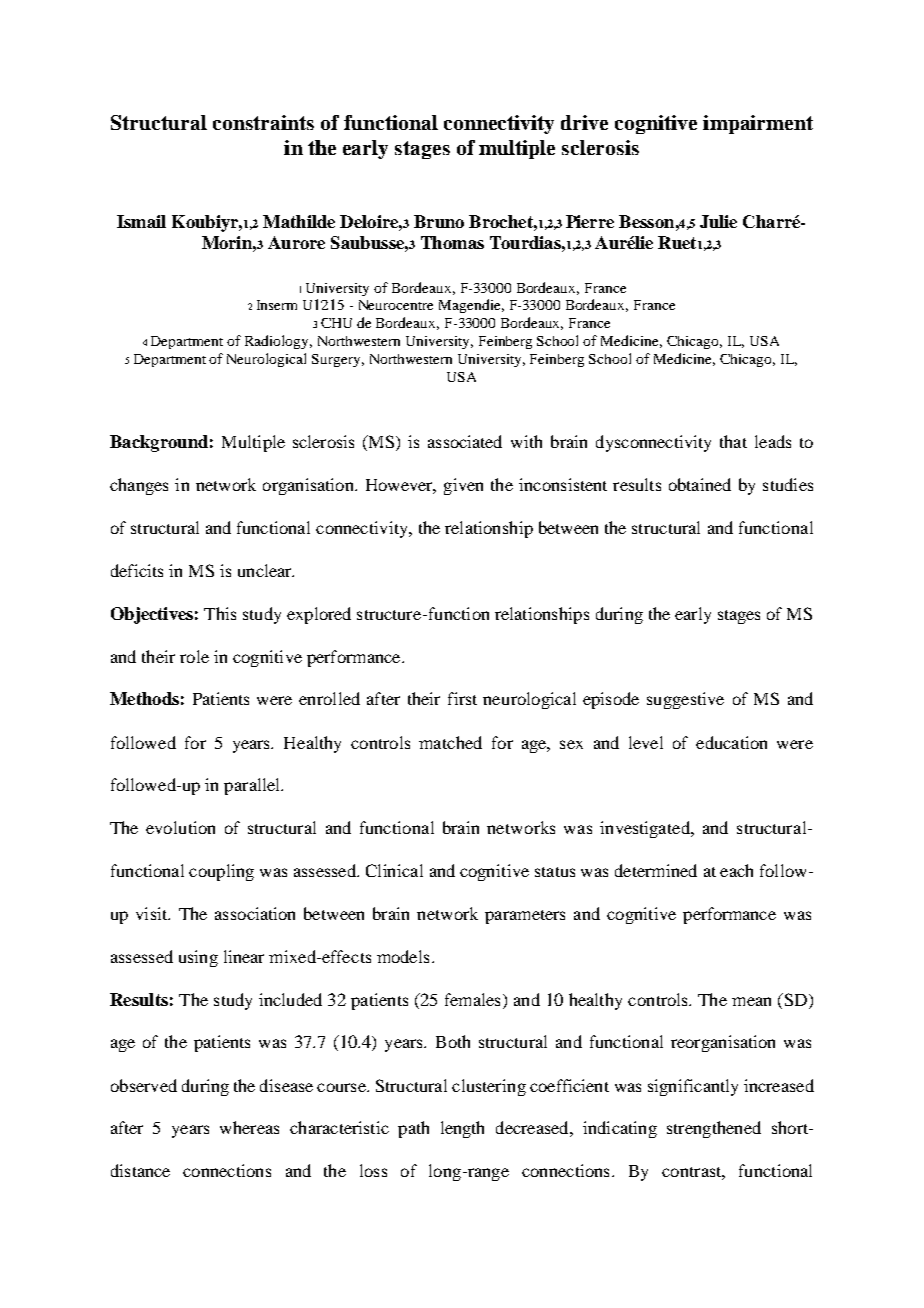 Image resolution: width=924 pixels, height=1308 pixels. What do you see at coordinates (462, 1129) in the screenshot?
I see `length` at bounding box center [462, 1129].
